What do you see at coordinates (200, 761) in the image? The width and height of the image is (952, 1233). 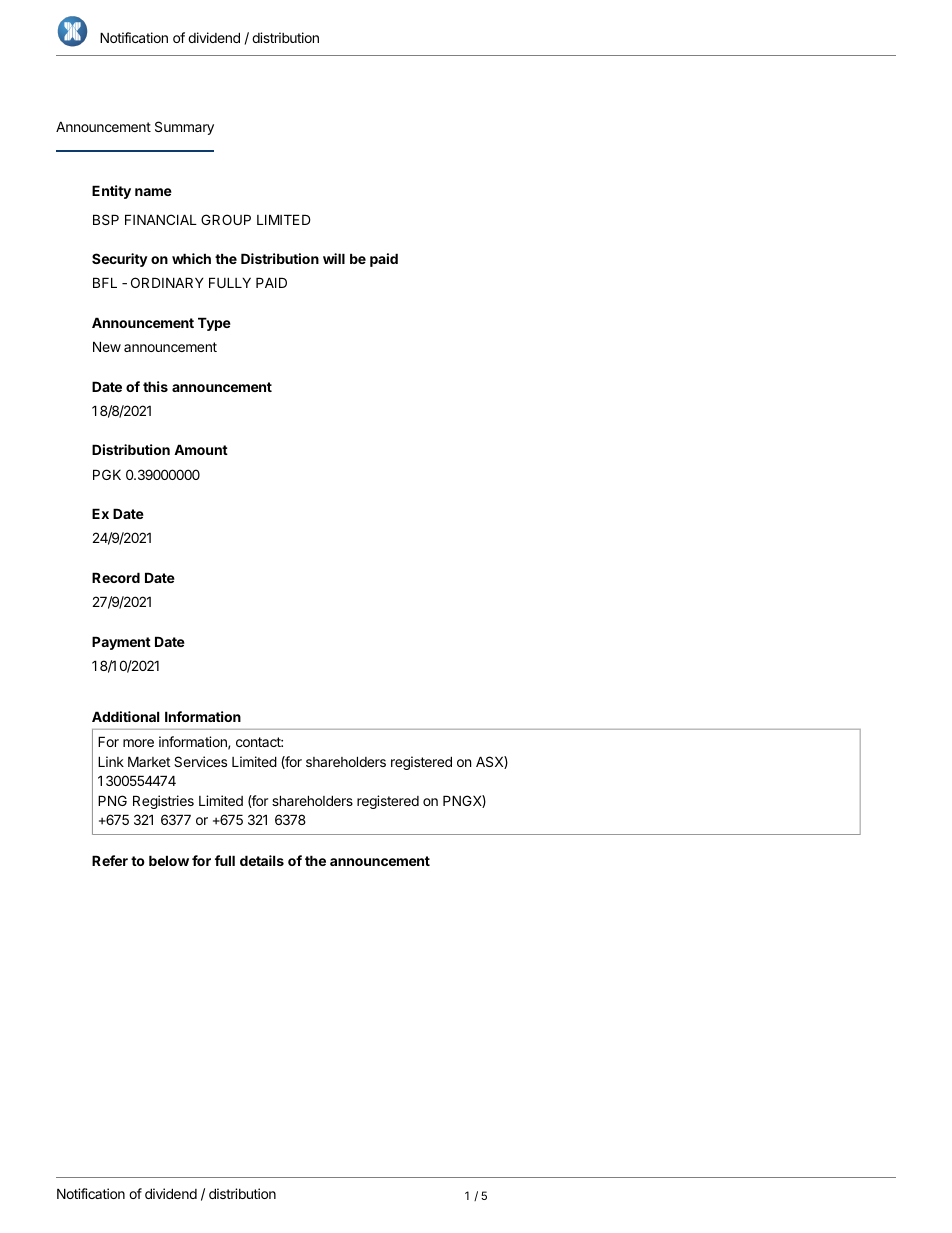 I see `Services` at bounding box center [200, 761].
